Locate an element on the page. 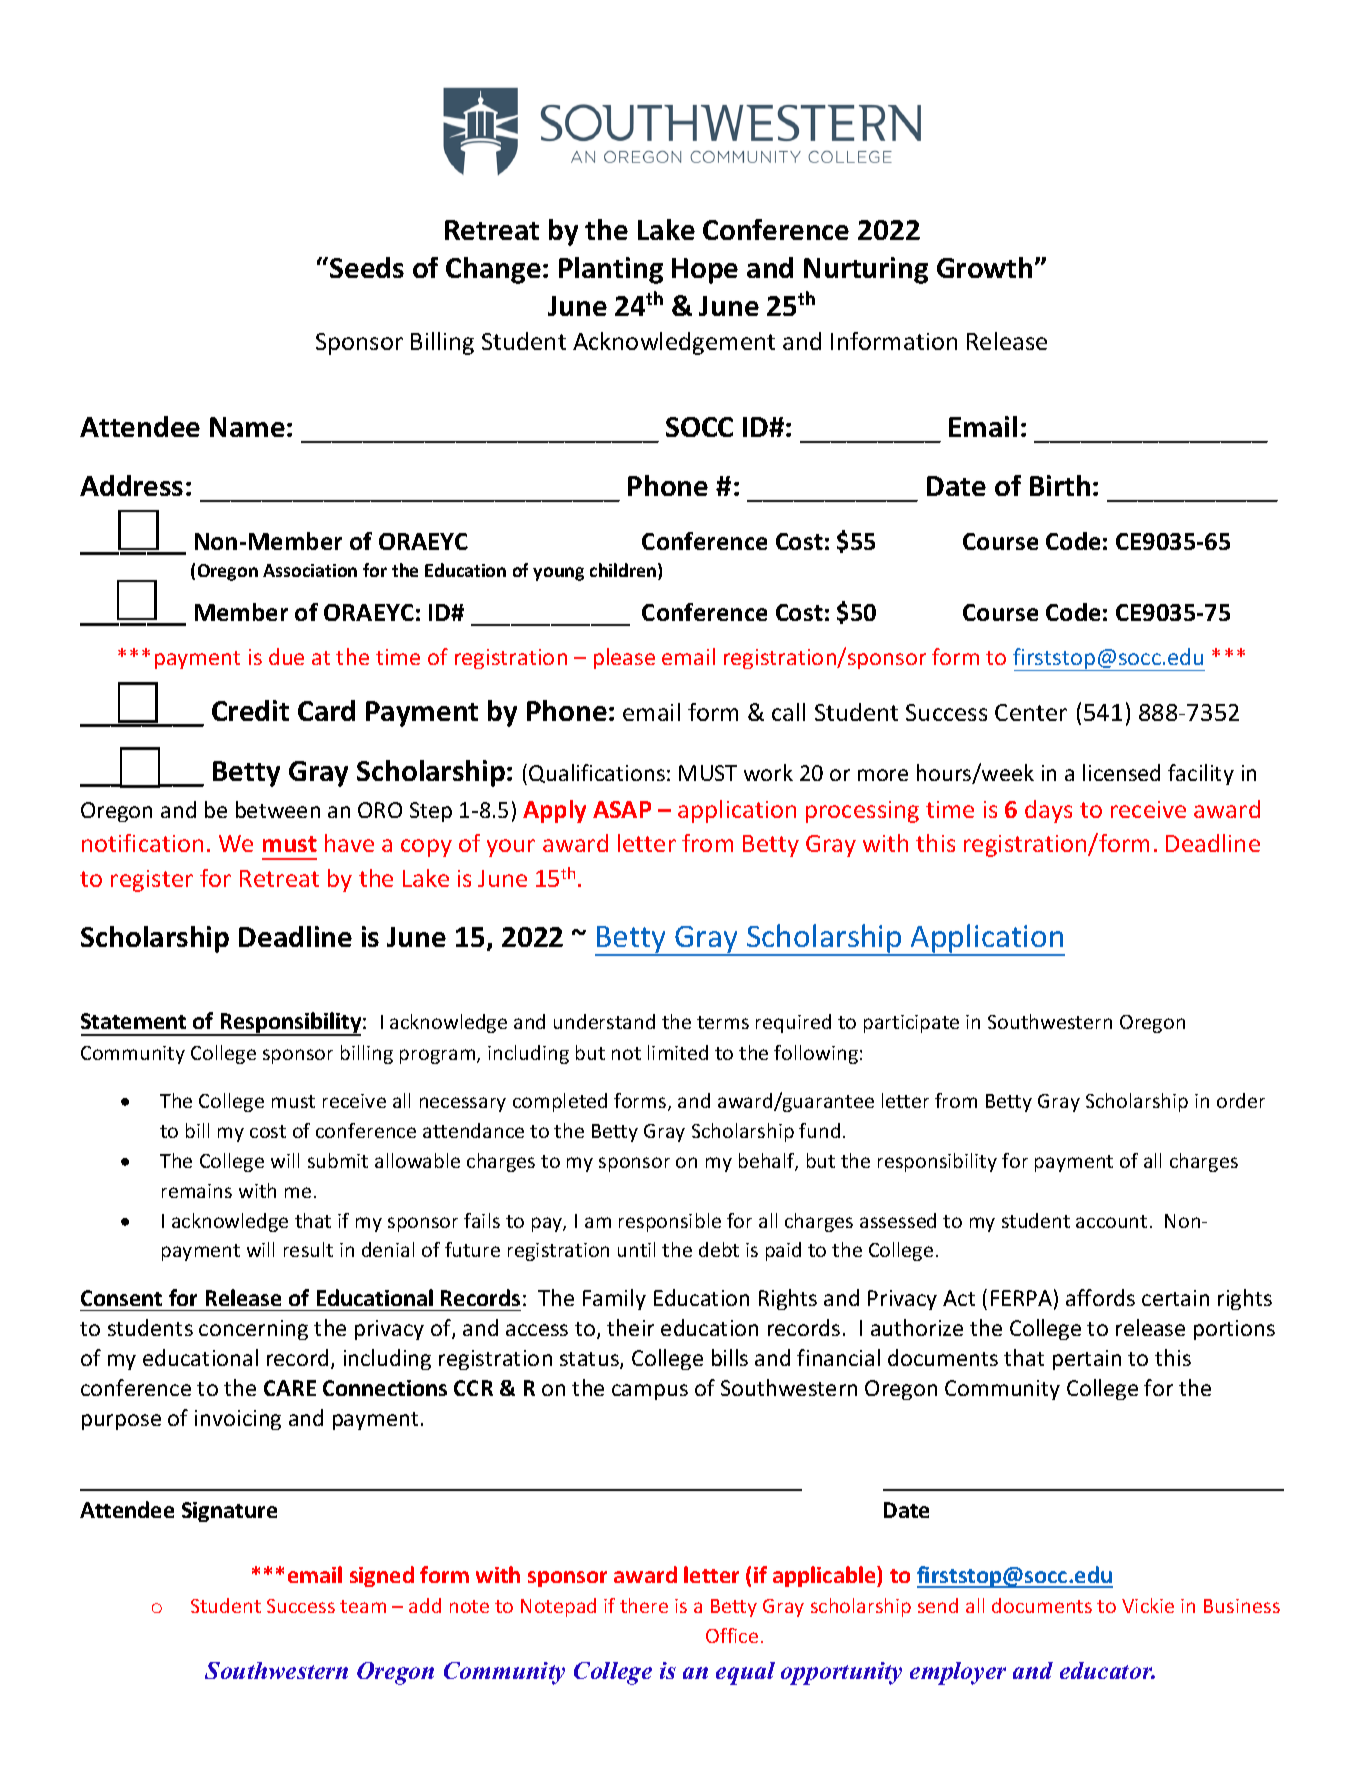  Office is located at coordinates (732, 1635).
